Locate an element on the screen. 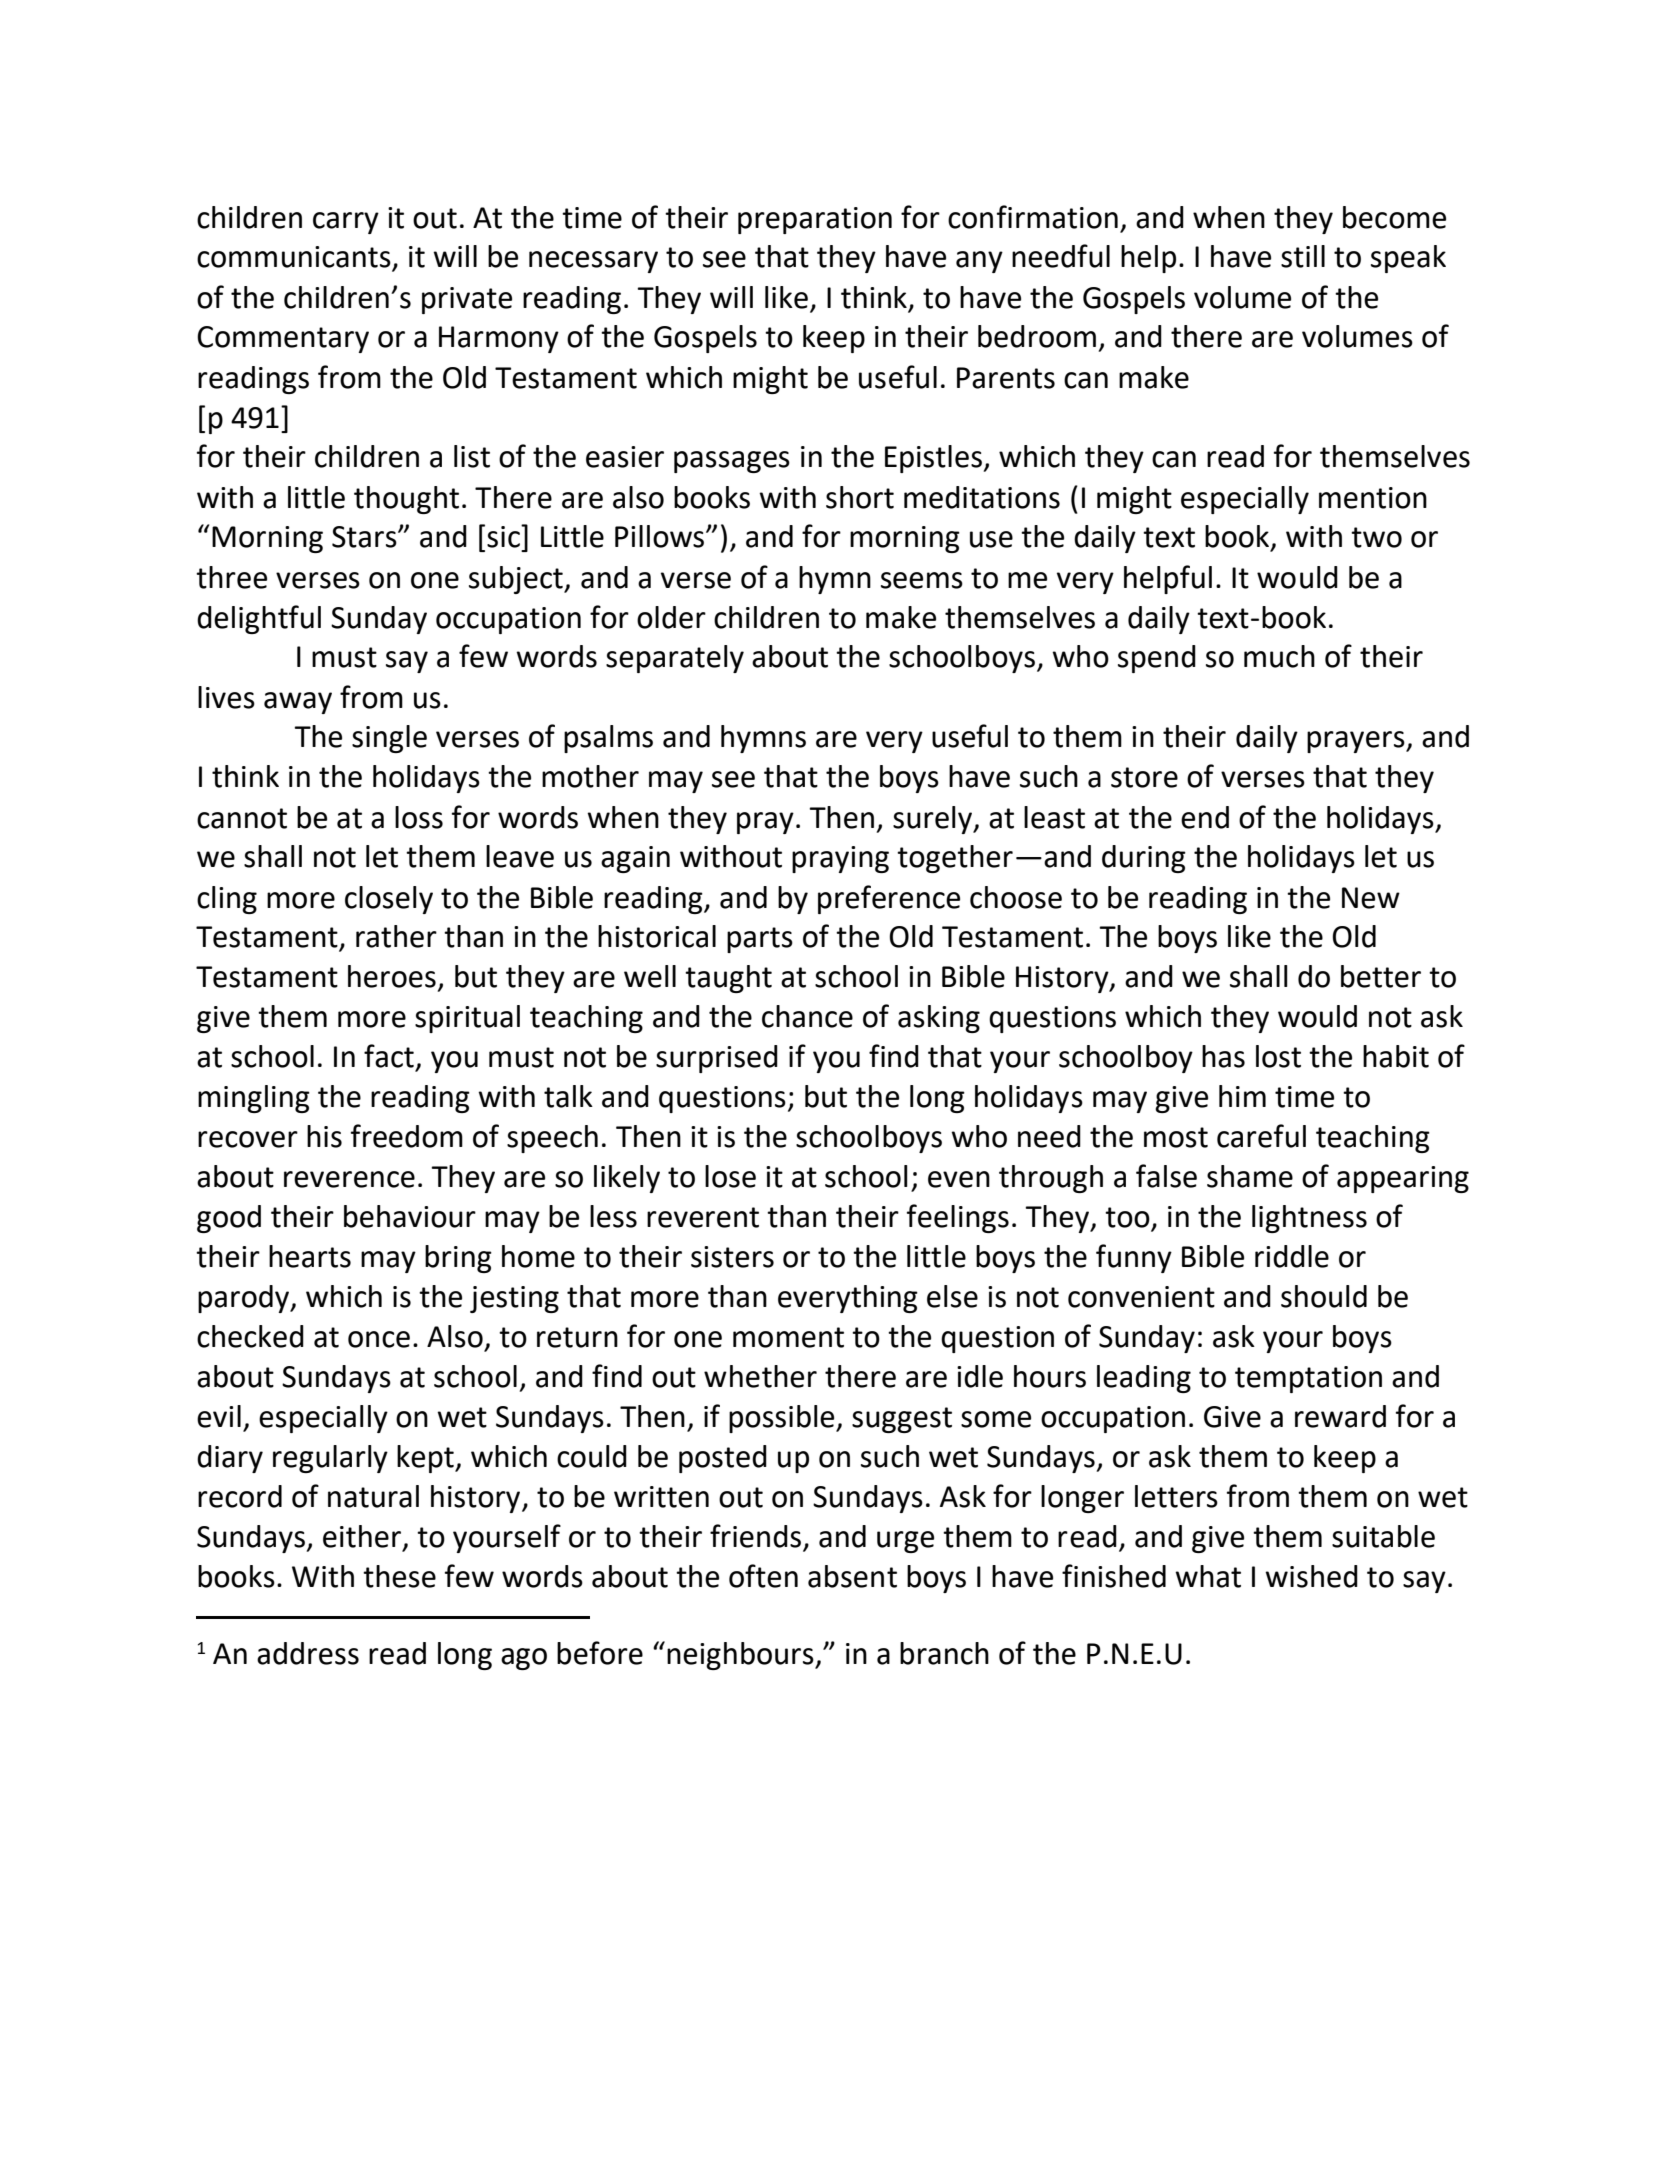  these is located at coordinates (399, 1576).
